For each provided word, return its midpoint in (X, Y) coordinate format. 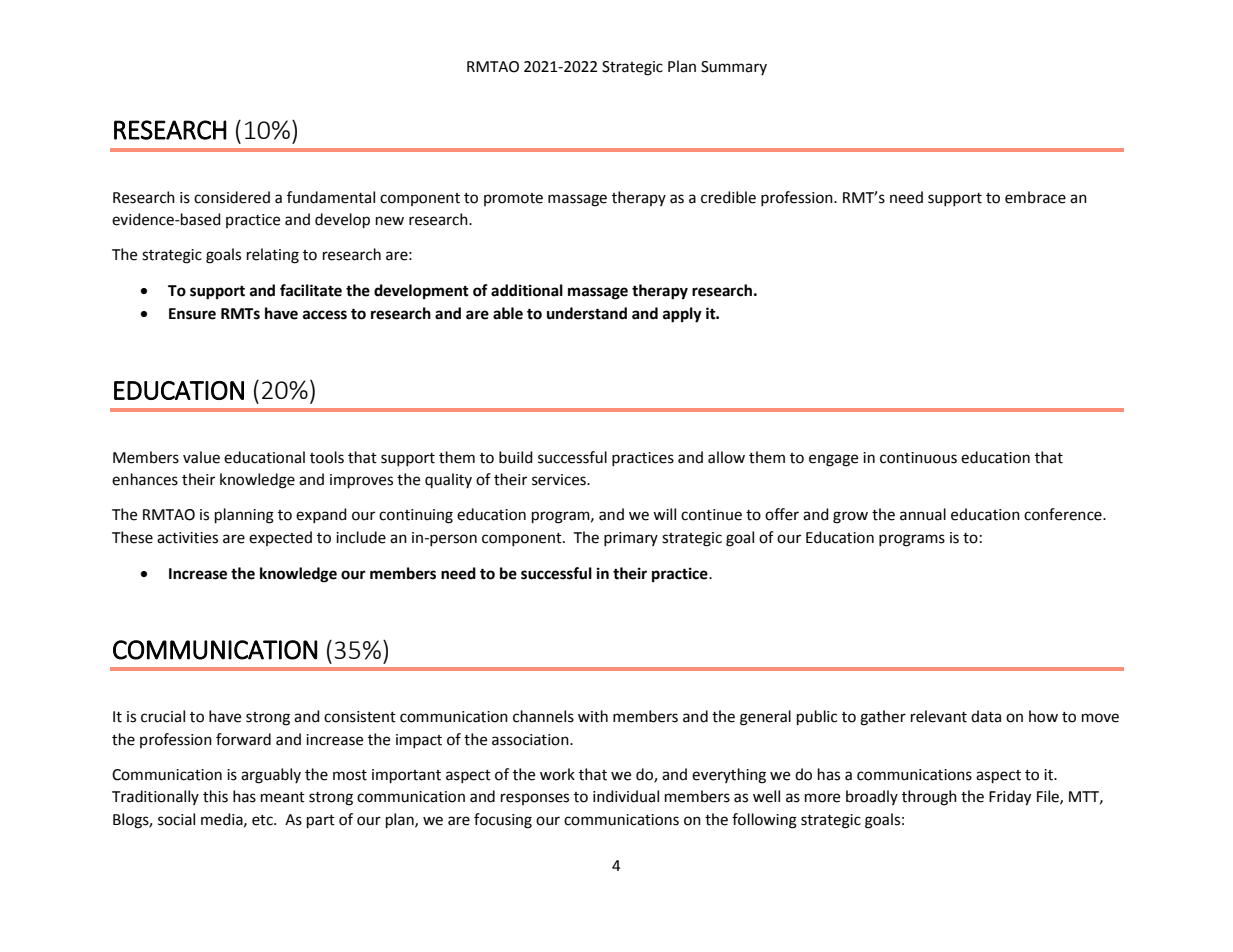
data (986, 716)
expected (280, 538)
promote (513, 199)
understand (587, 313)
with (593, 716)
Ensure (192, 314)
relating (273, 256)
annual (923, 514)
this (215, 796)
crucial (163, 716)
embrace (1035, 197)
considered (232, 197)
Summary (734, 68)
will (664, 514)
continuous (918, 458)
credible (728, 197)
